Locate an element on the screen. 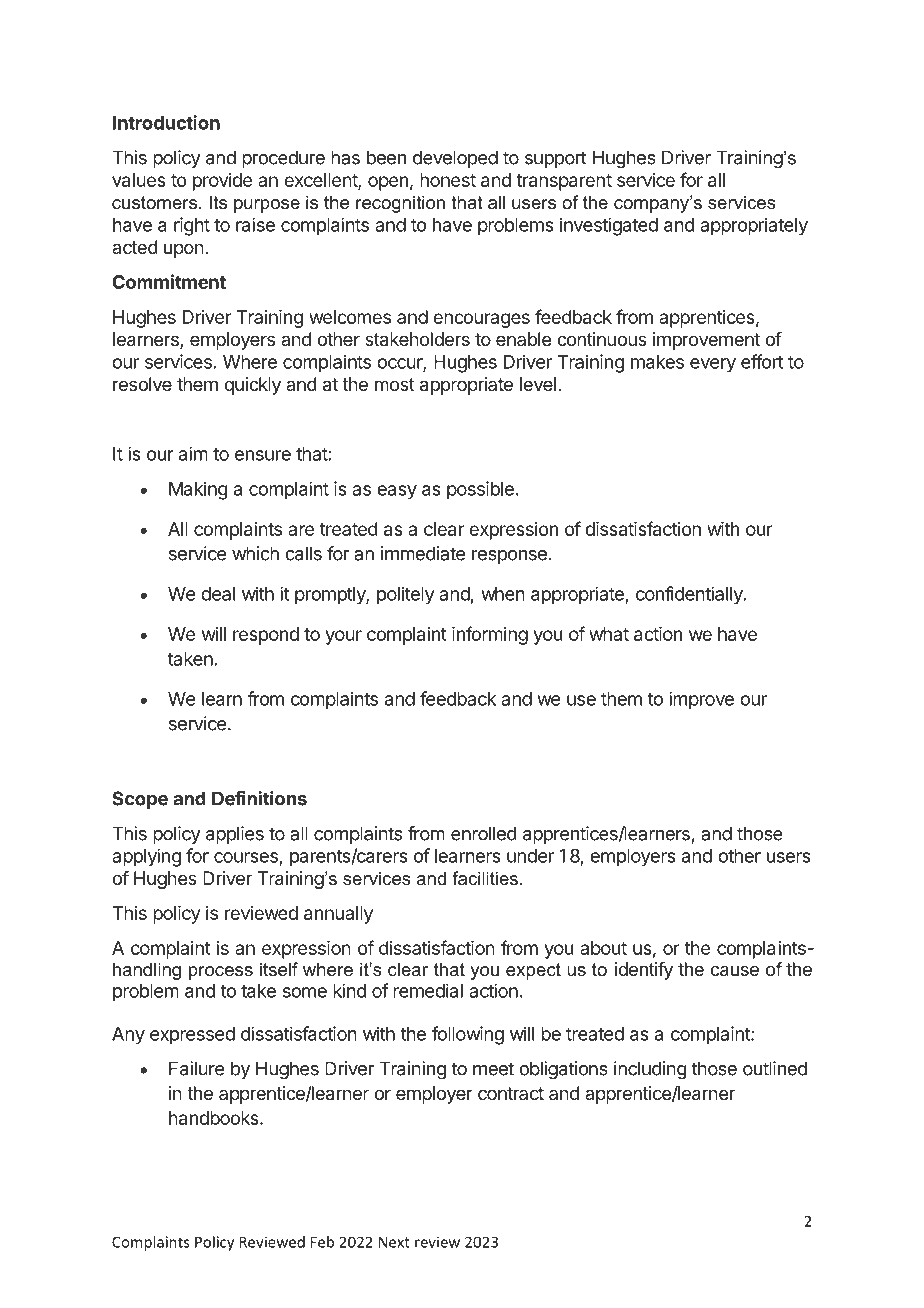  every is located at coordinates (713, 365).
